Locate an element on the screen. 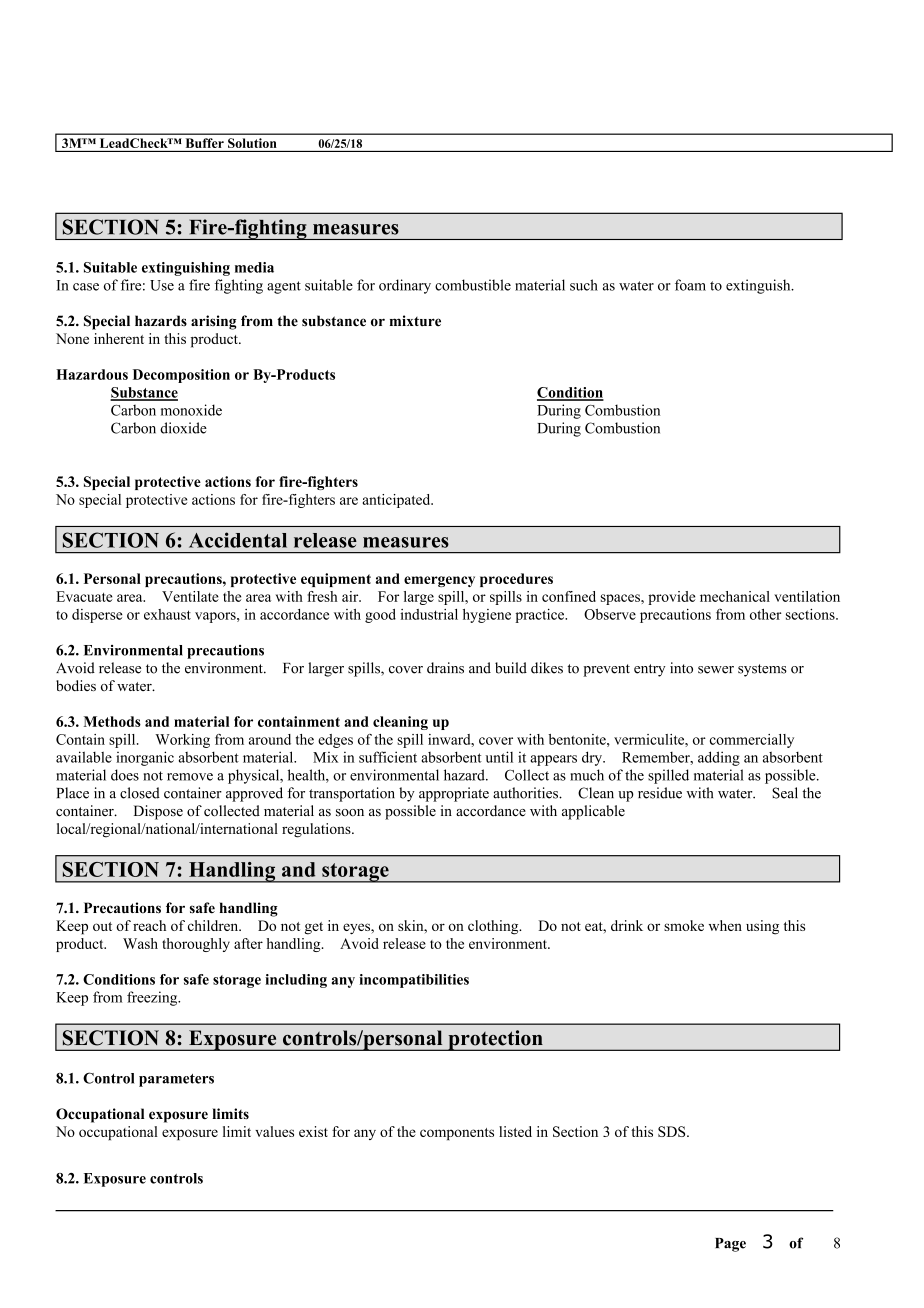 The height and width of the screenshot is (1308, 924). freezing is located at coordinates (153, 998).
